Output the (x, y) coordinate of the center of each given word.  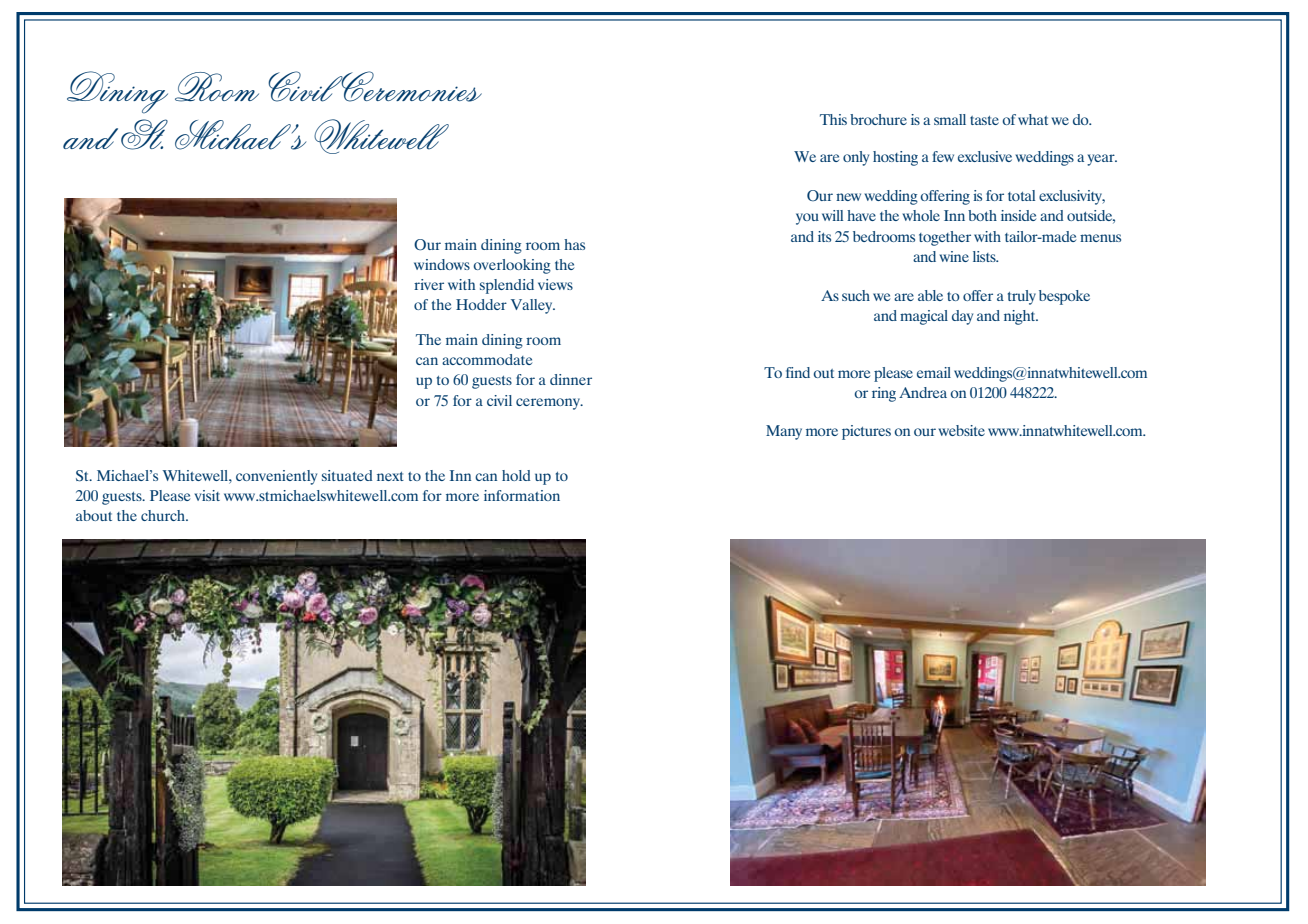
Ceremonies (410, 86)
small (950, 119)
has (574, 244)
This (833, 119)
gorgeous (122, 378)
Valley (533, 306)
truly (1022, 297)
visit (207, 495)
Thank (89, 276)
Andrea (923, 392)
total (1021, 195)
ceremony (549, 404)
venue (142, 296)
